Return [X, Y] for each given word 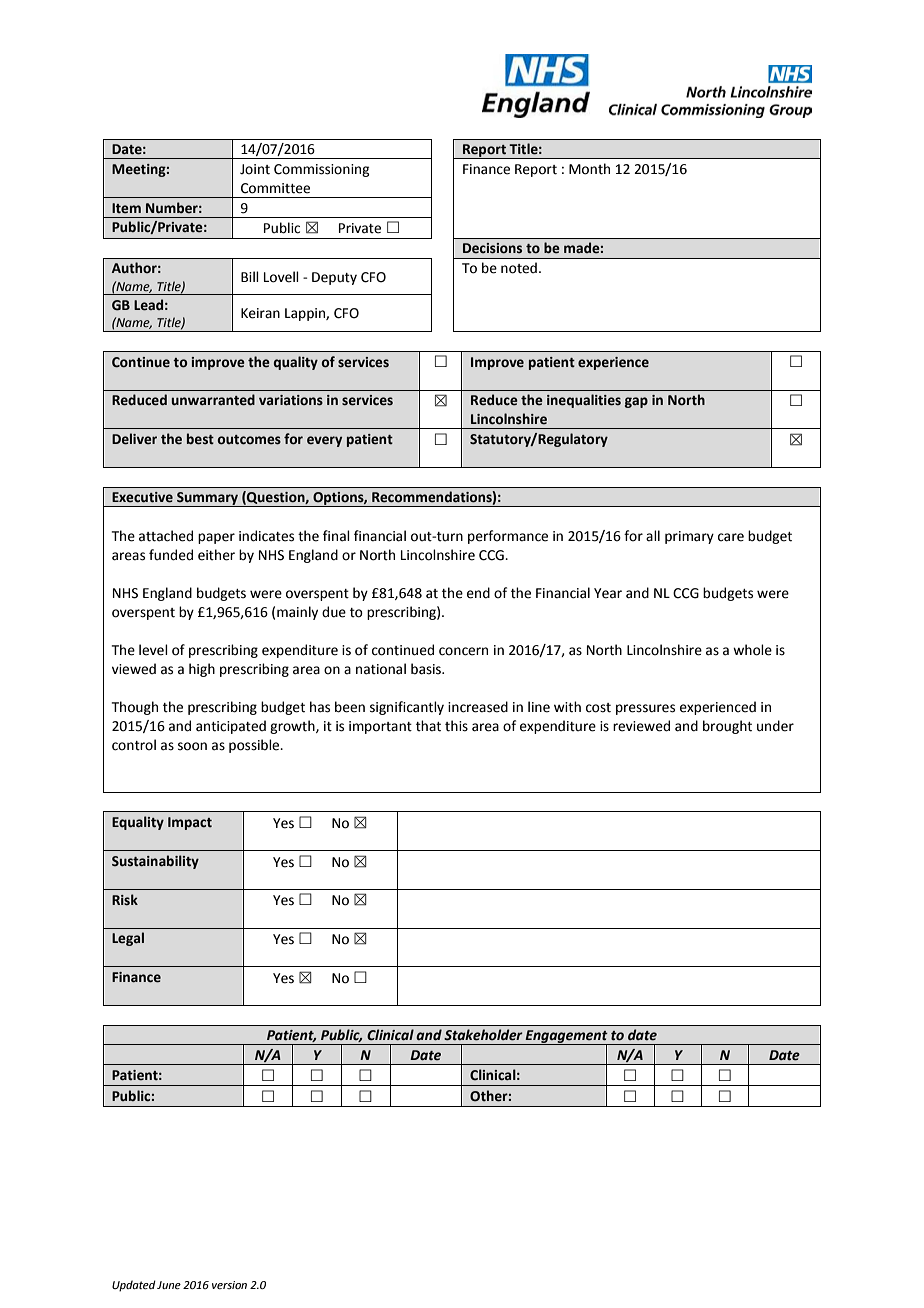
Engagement [567, 1037]
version [229, 1285]
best [200, 439]
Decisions [492, 248]
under [775, 726]
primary [689, 537]
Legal [128, 939]
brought [727, 727]
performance [508, 537]
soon [192, 746]
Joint [255, 169]
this [456, 726]
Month [589, 169]
